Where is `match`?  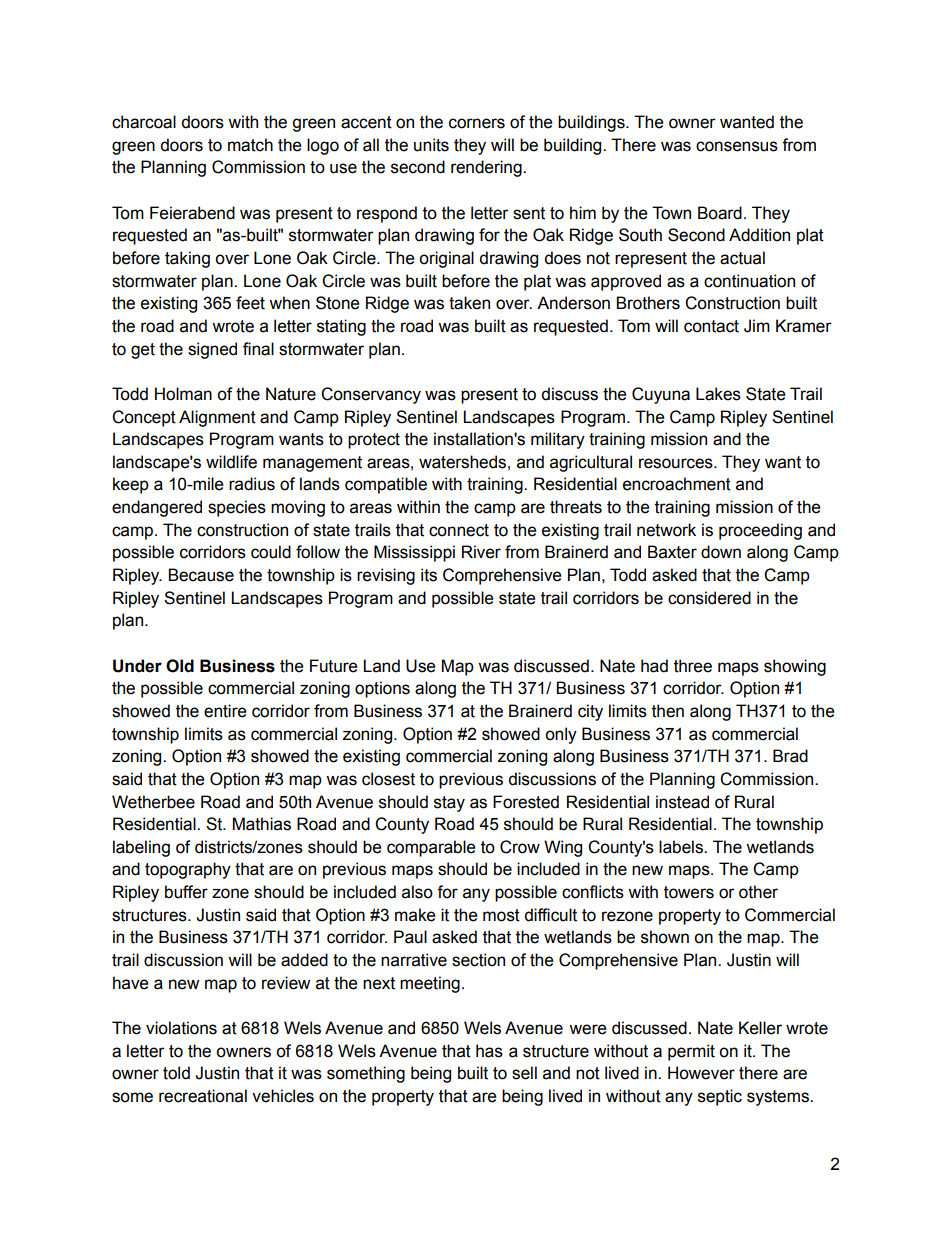 match is located at coordinates (250, 145).
